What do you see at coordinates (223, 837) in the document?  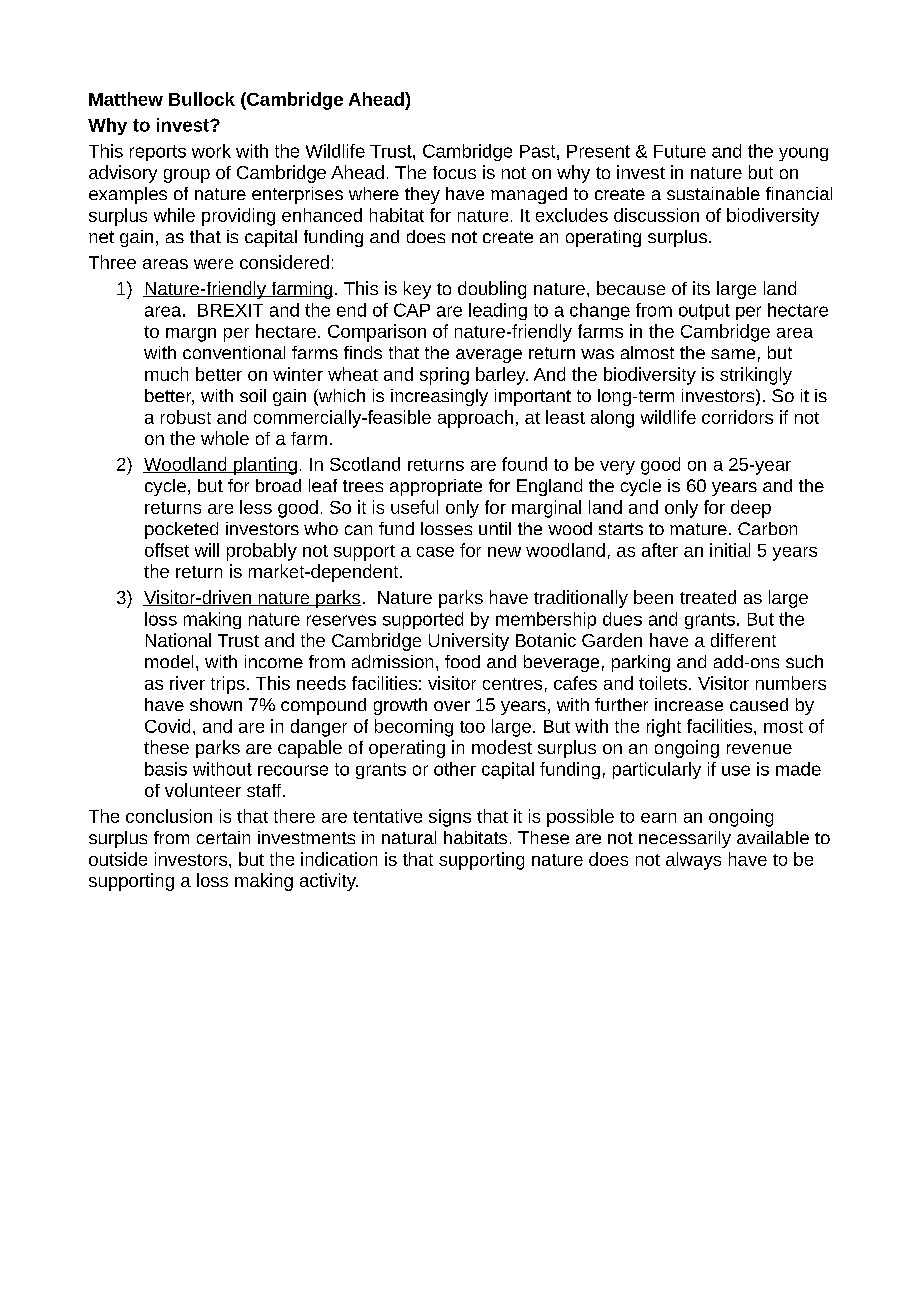 I see `certain` at bounding box center [223, 837].
